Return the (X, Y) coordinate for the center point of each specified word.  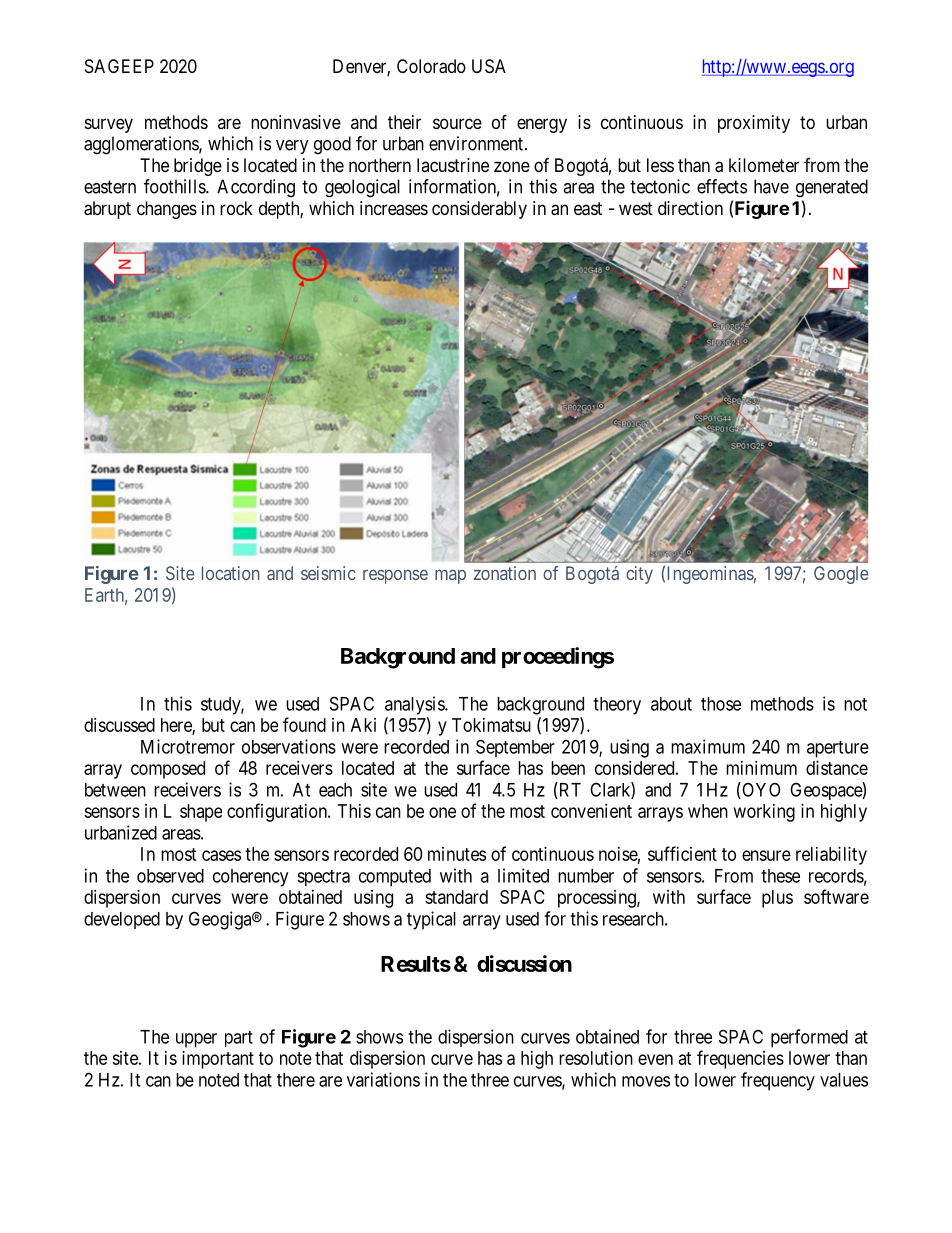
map (450, 576)
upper (196, 1040)
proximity (754, 124)
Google (841, 575)
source (457, 123)
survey (109, 125)
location (230, 573)
